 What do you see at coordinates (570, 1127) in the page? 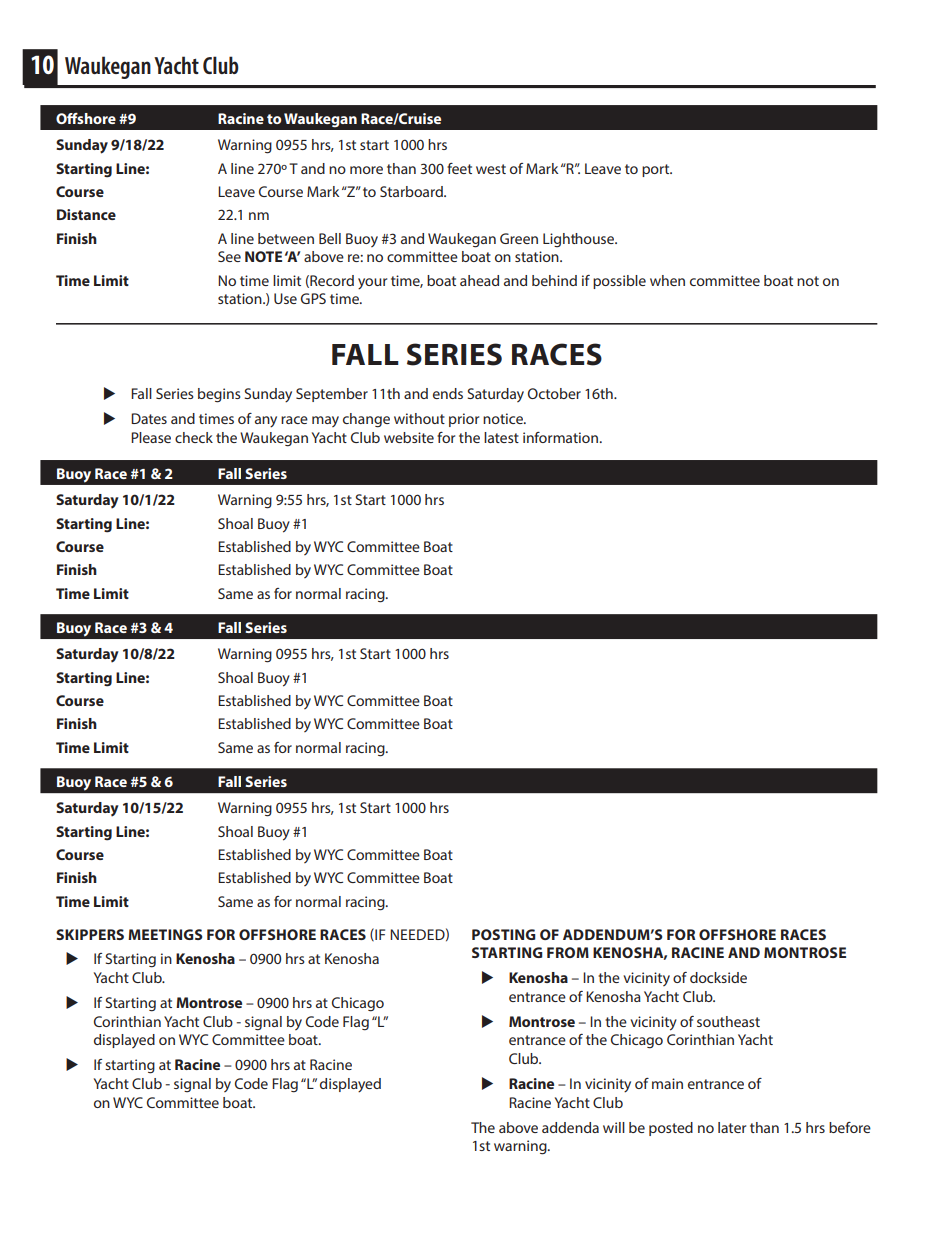
I see `addenda` at bounding box center [570, 1127].
